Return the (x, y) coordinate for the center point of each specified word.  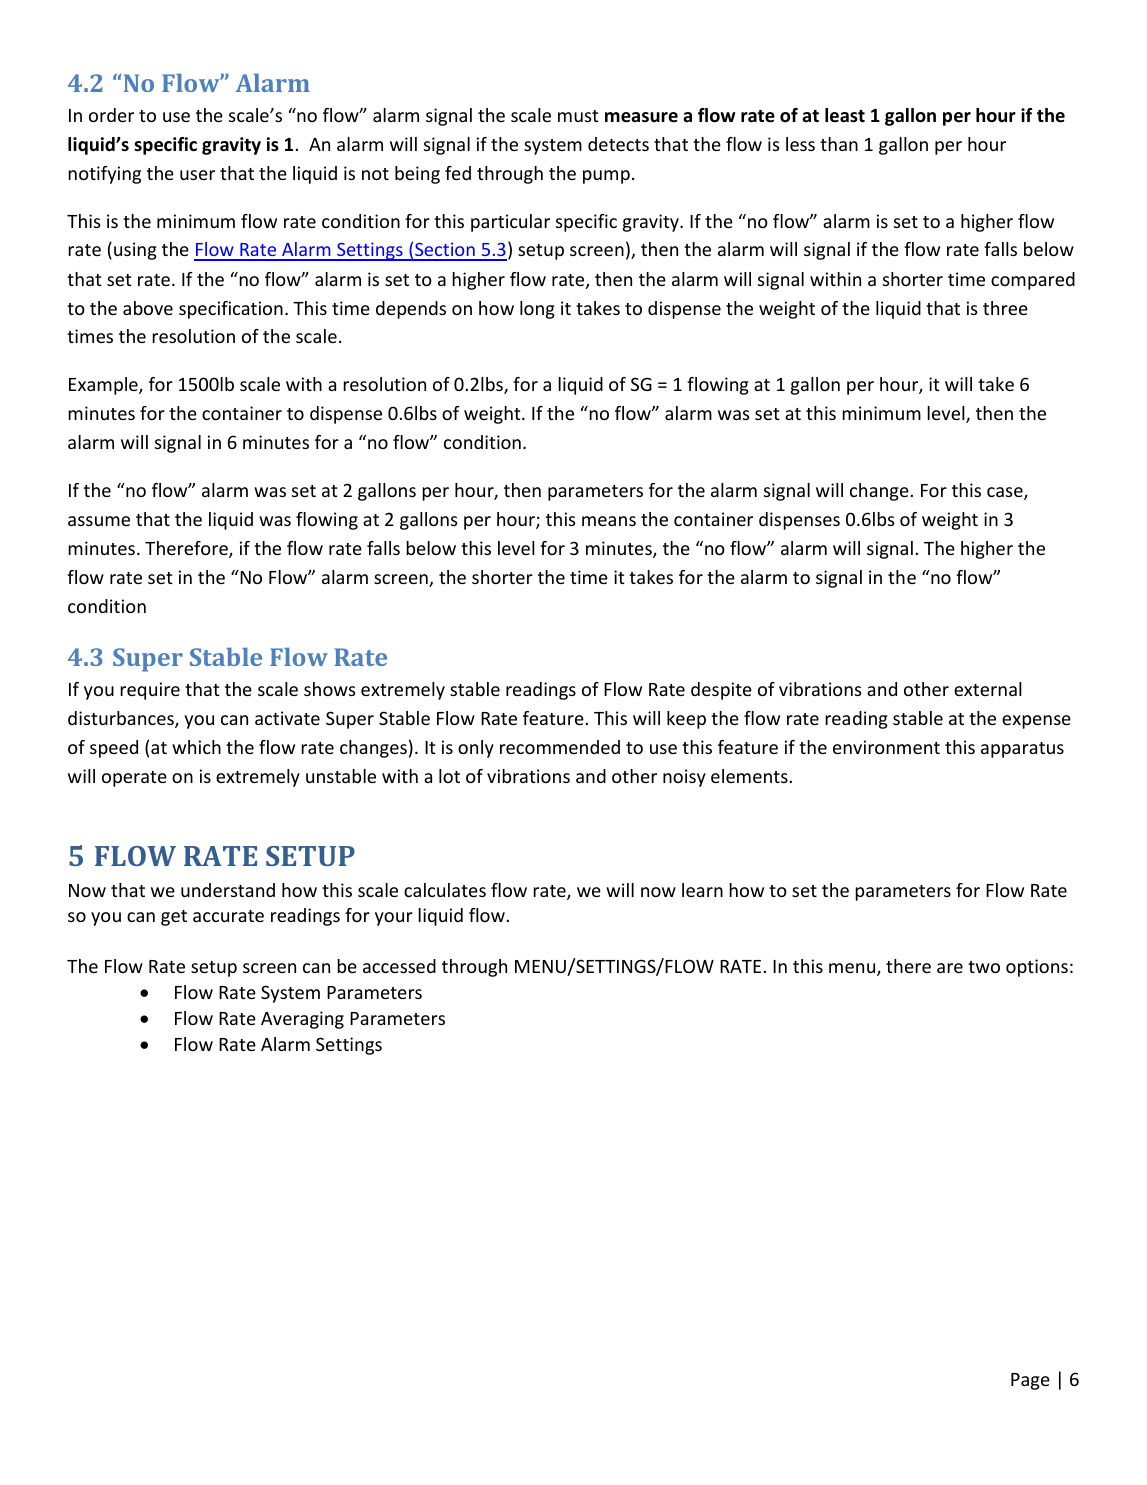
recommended (560, 747)
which (196, 747)
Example (104, 386)
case (1006, 493)
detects (618, 144)
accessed (399, 966)
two (984, 967)
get (174, 918)
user (197, 175)
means (609, 521)
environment (886, 747)
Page (1030, 1381)
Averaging (302, 1020)
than (839, 144)
